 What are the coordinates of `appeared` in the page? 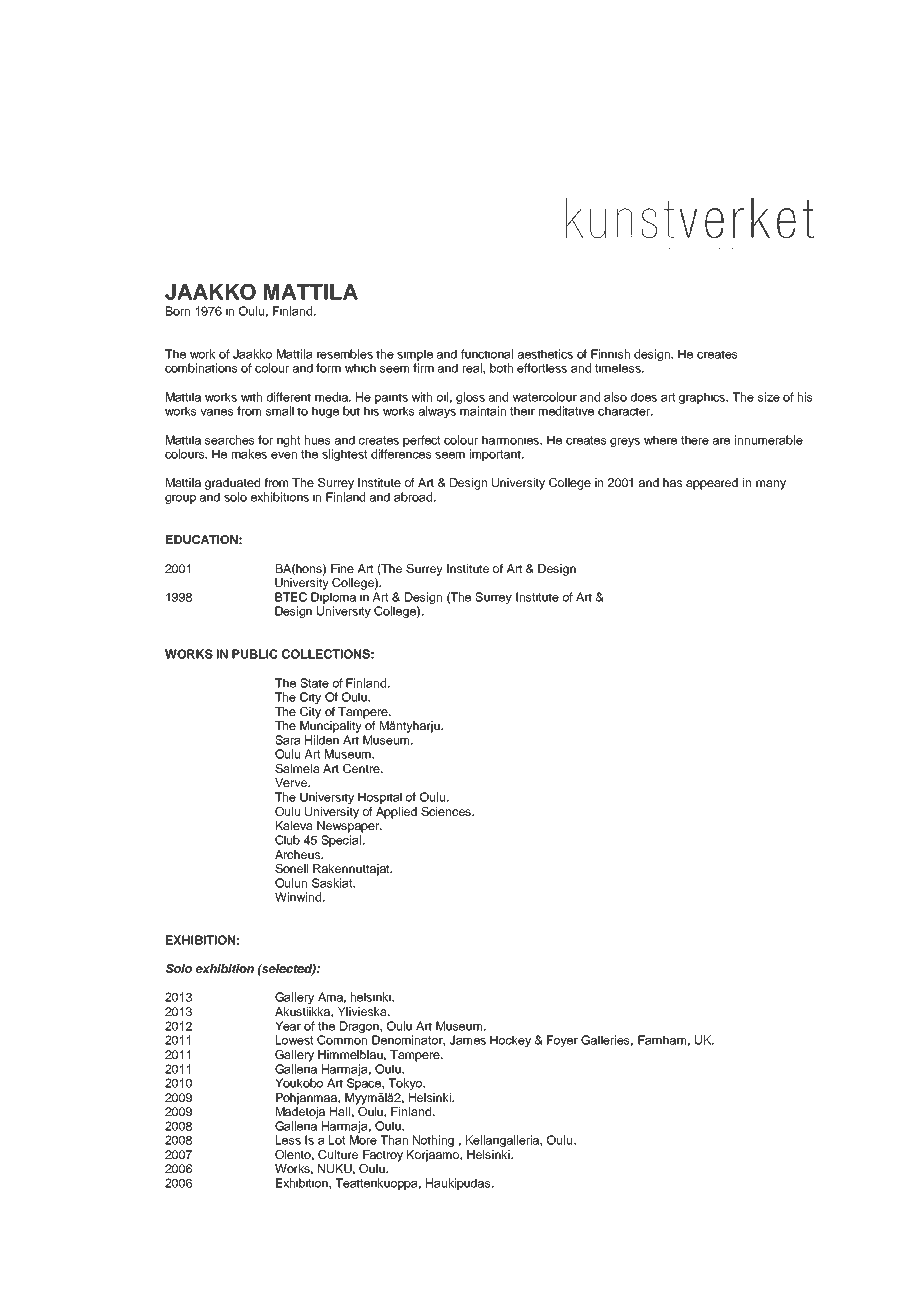 It's located at (712, 484).
